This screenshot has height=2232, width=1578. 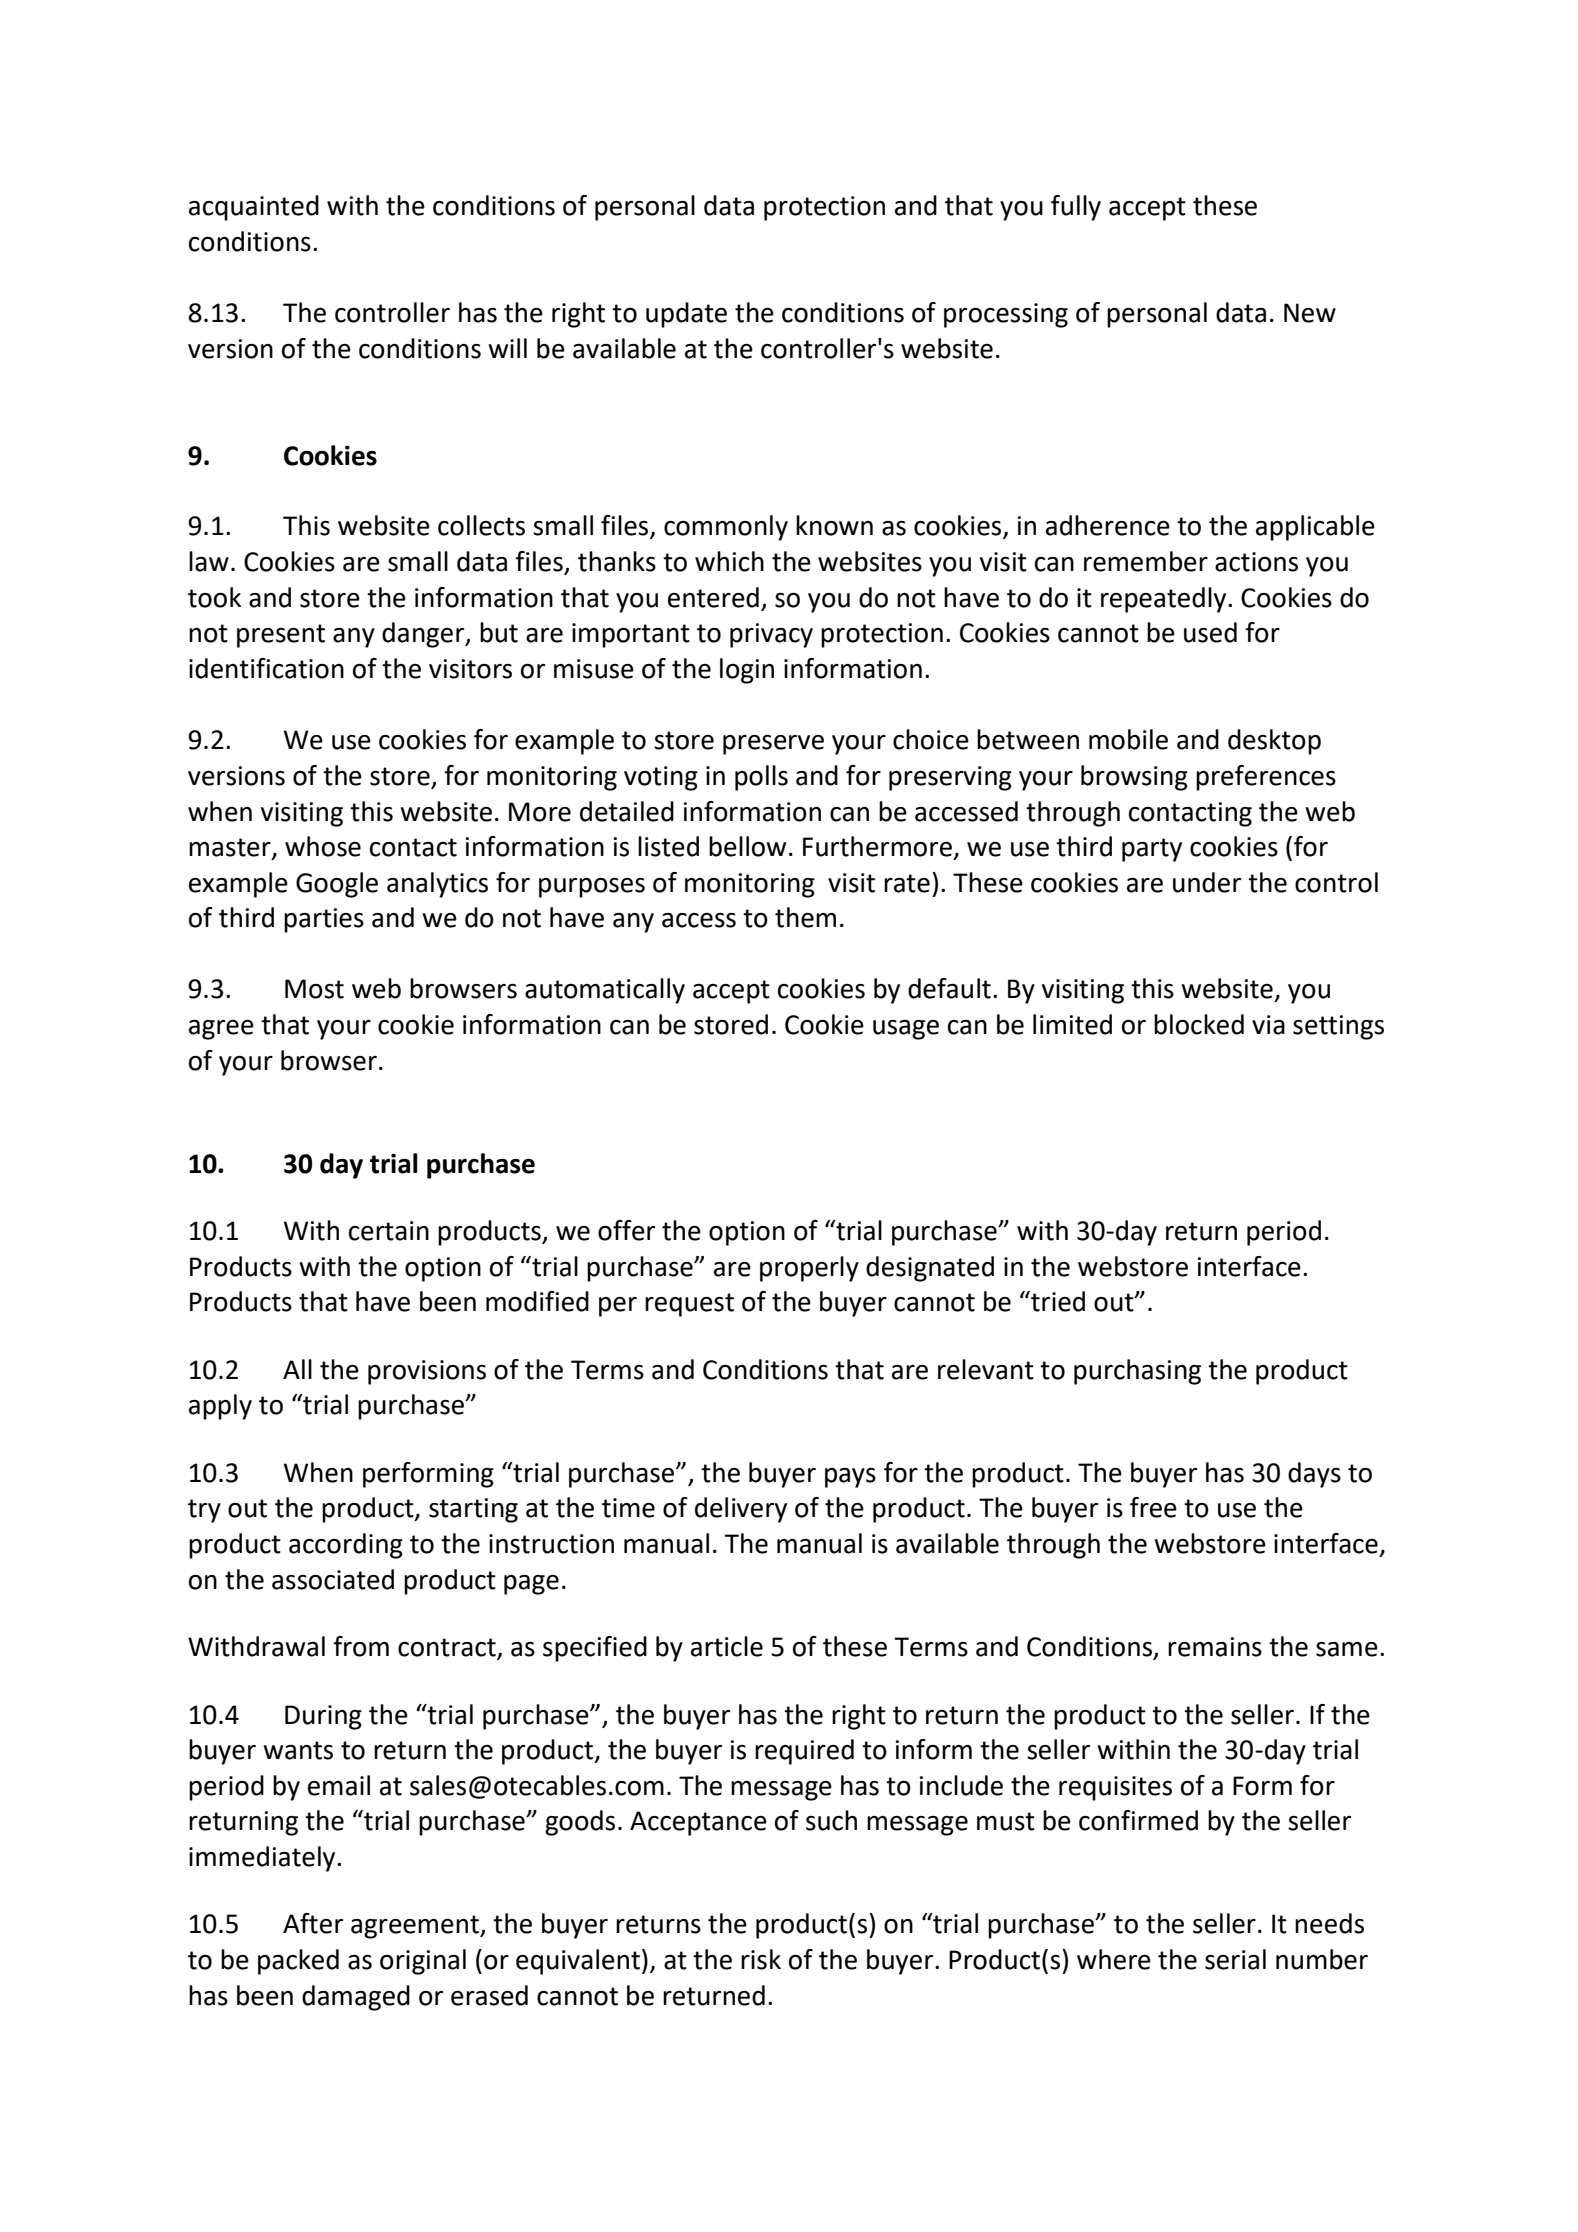 I want to click on After, so click(x=313, y=1923).
